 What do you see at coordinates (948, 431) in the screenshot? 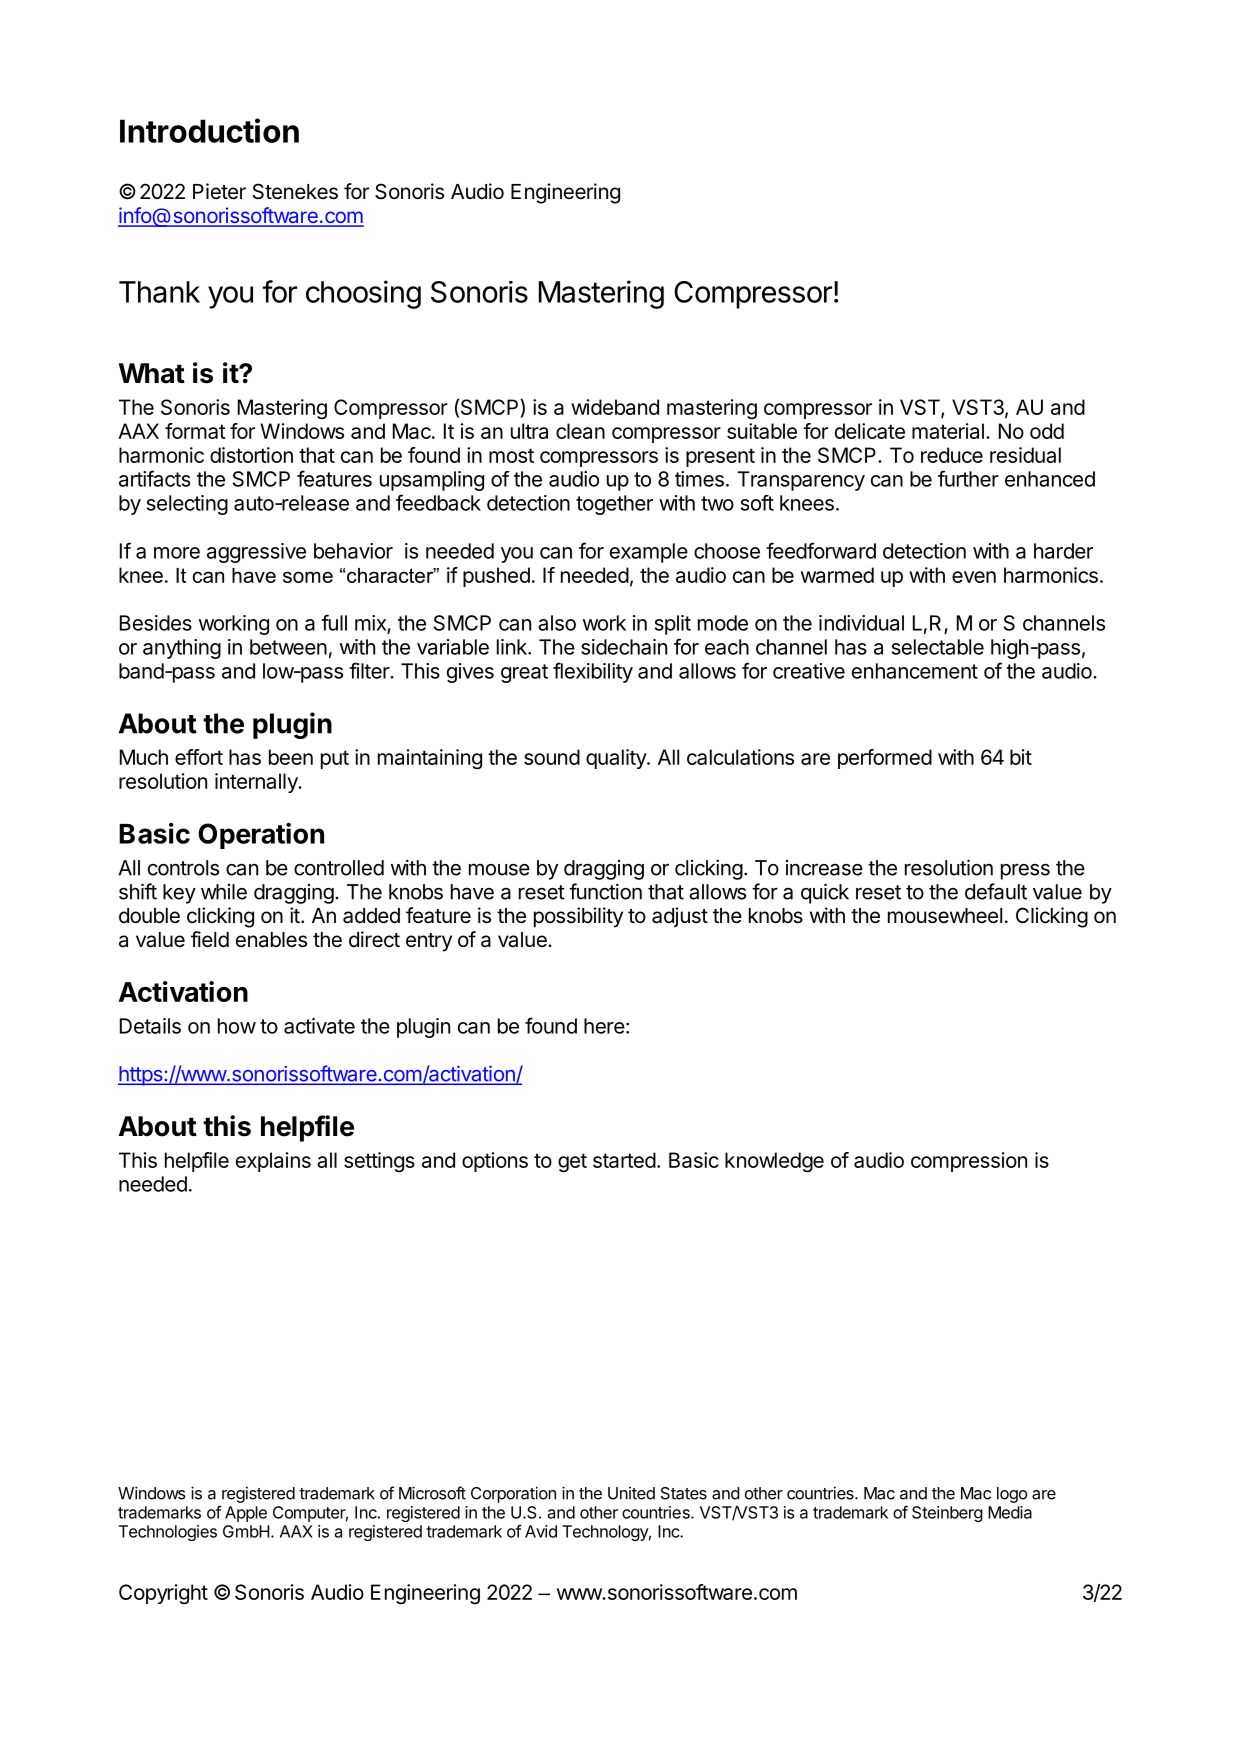
I see `material` at bounding box center [948, 431].
